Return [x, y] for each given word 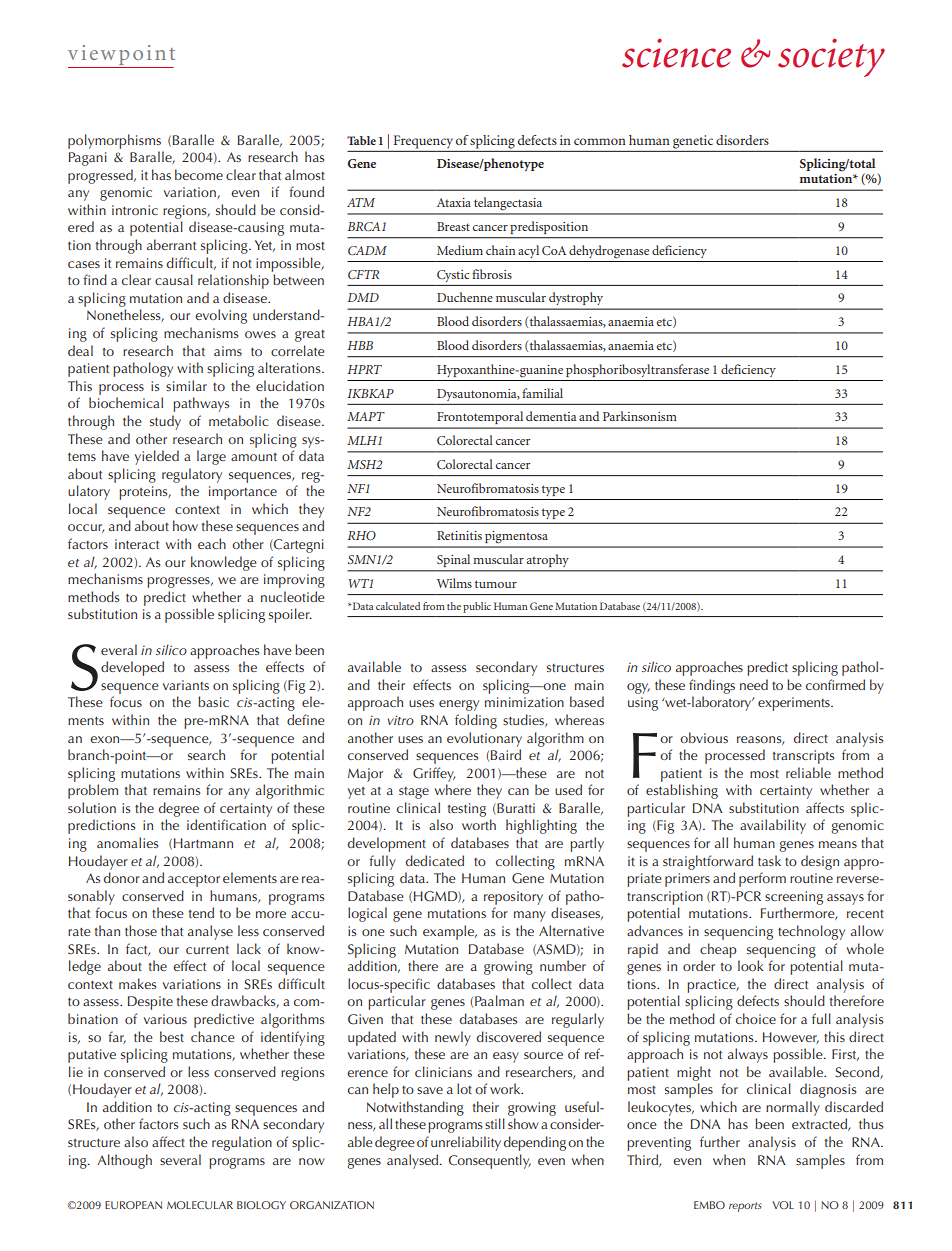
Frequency [423, 142]
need [754, 684]
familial [542, 393]
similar [186, 385]
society [831, 58]
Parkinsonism [640, 416]
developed [132, 668]
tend [201, 912]
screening [794, 898]
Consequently [490, 1161]
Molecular [200, 1205]
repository [513, 898]
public [477, 607]
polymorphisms [114, 141]
